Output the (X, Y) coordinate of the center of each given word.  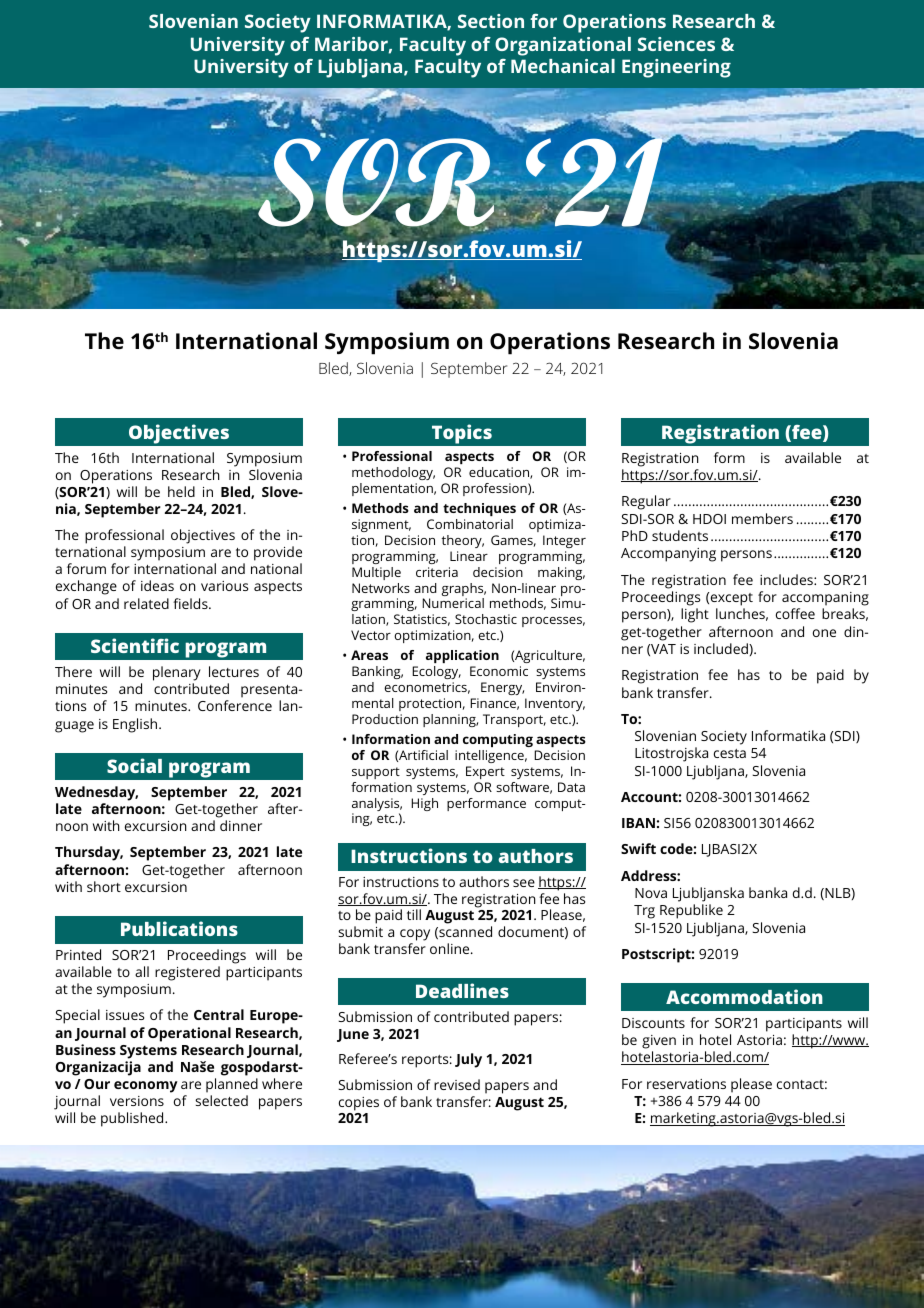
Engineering (676, 68)
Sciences (676, 44)
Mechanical (563, 66)
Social (134, 765)
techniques (479, 509)
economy (146, 1087)
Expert (485, 772)
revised (457, 1084)
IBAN (638, 823)
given (659, 1042)
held (181, 491)
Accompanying (668, 555)
